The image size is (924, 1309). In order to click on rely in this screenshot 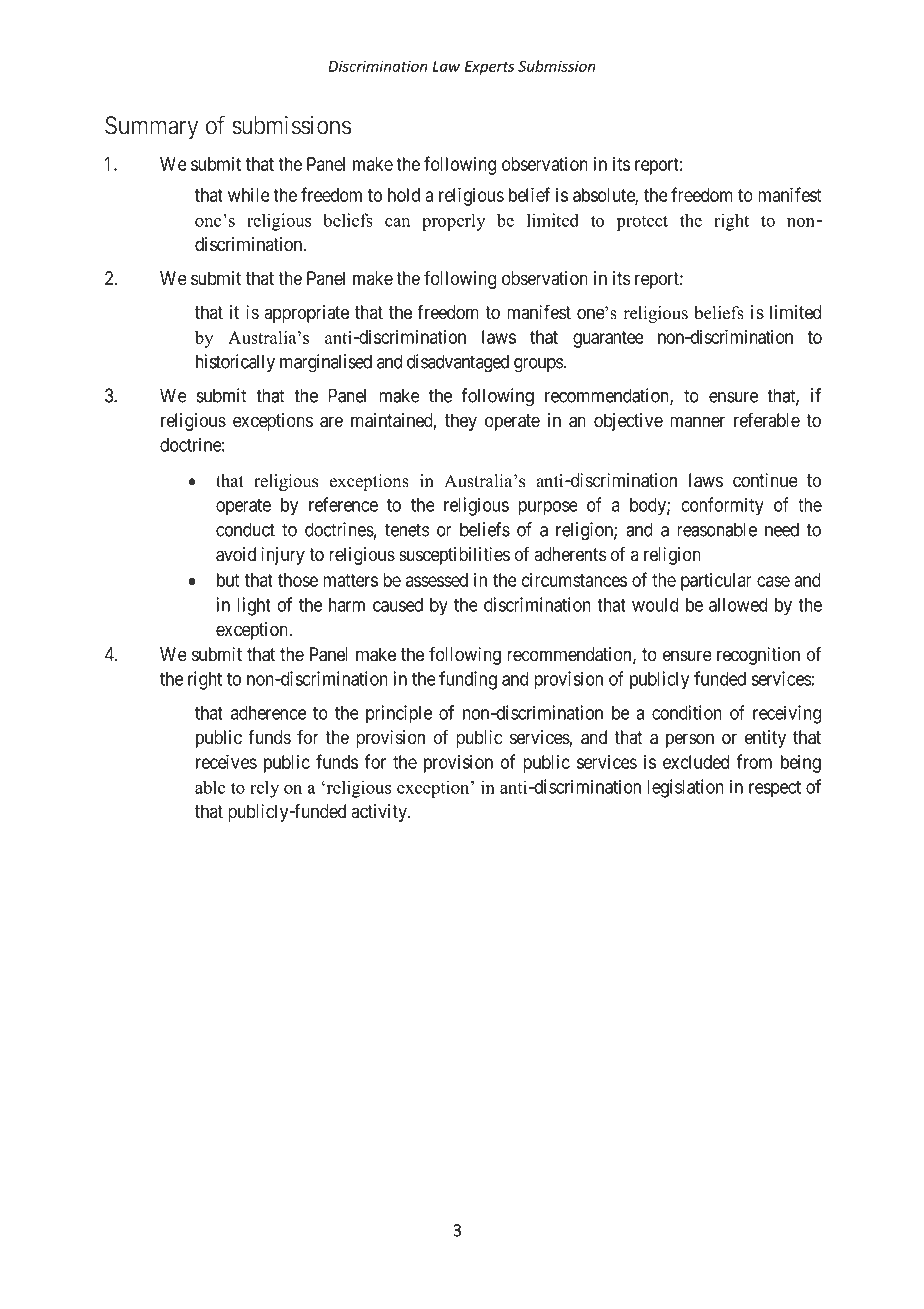, I will do `click(264, 789)`.
